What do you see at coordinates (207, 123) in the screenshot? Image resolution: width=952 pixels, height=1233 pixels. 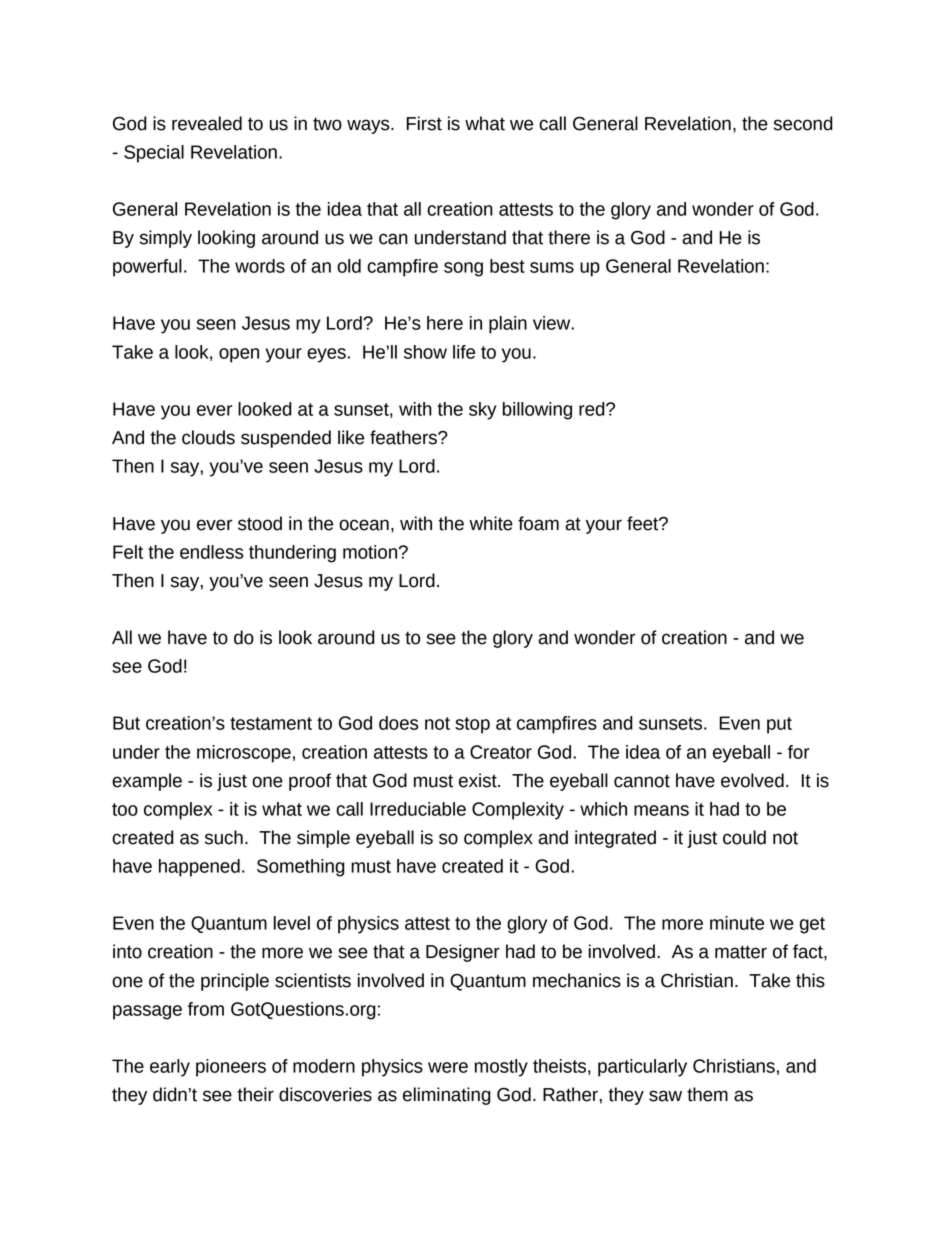 I see `revealed` at bounding box center [207, 123].
